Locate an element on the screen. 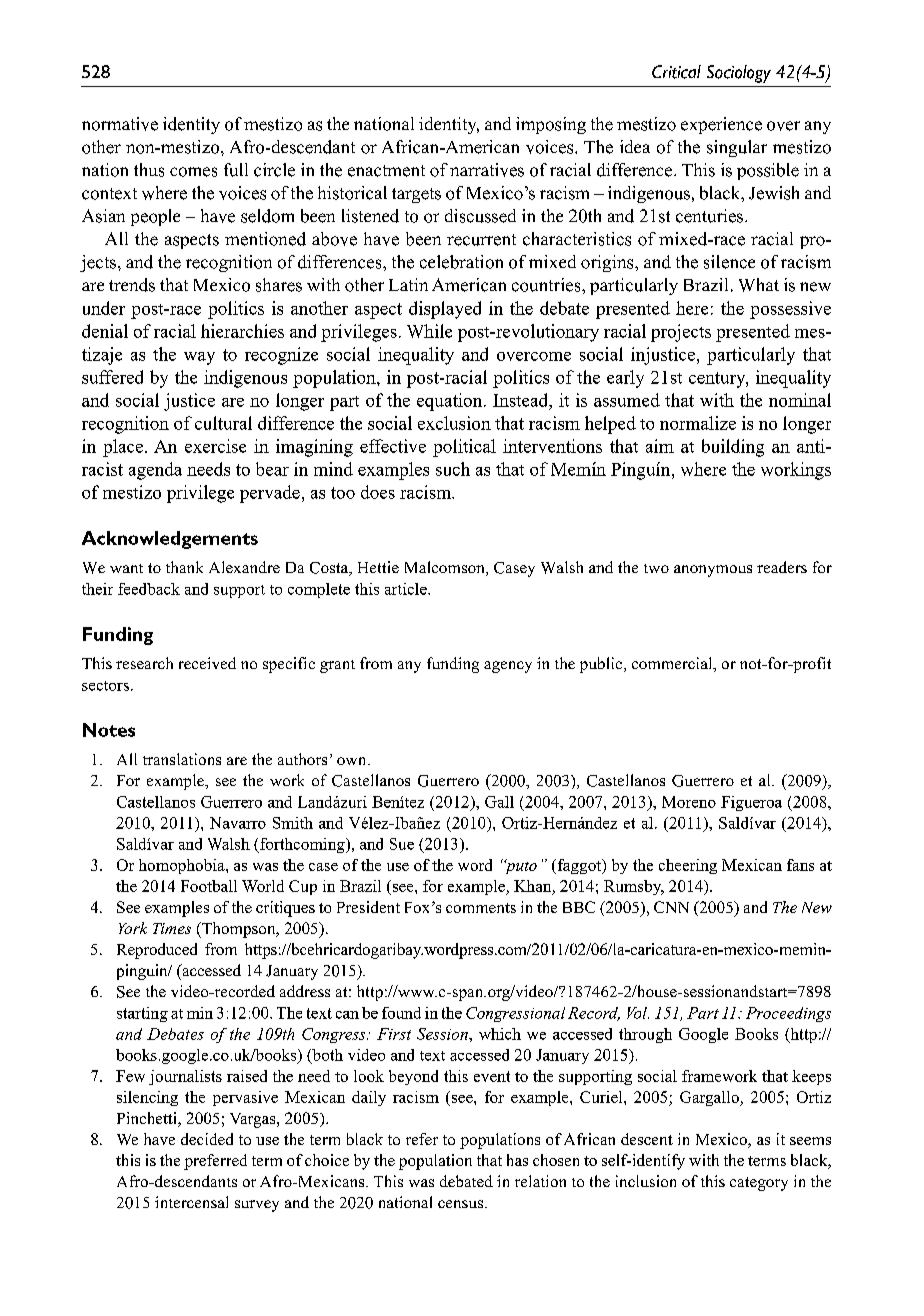 This screenshot has width=924, height=1316. decided is located at coordinates (207, 1139).
